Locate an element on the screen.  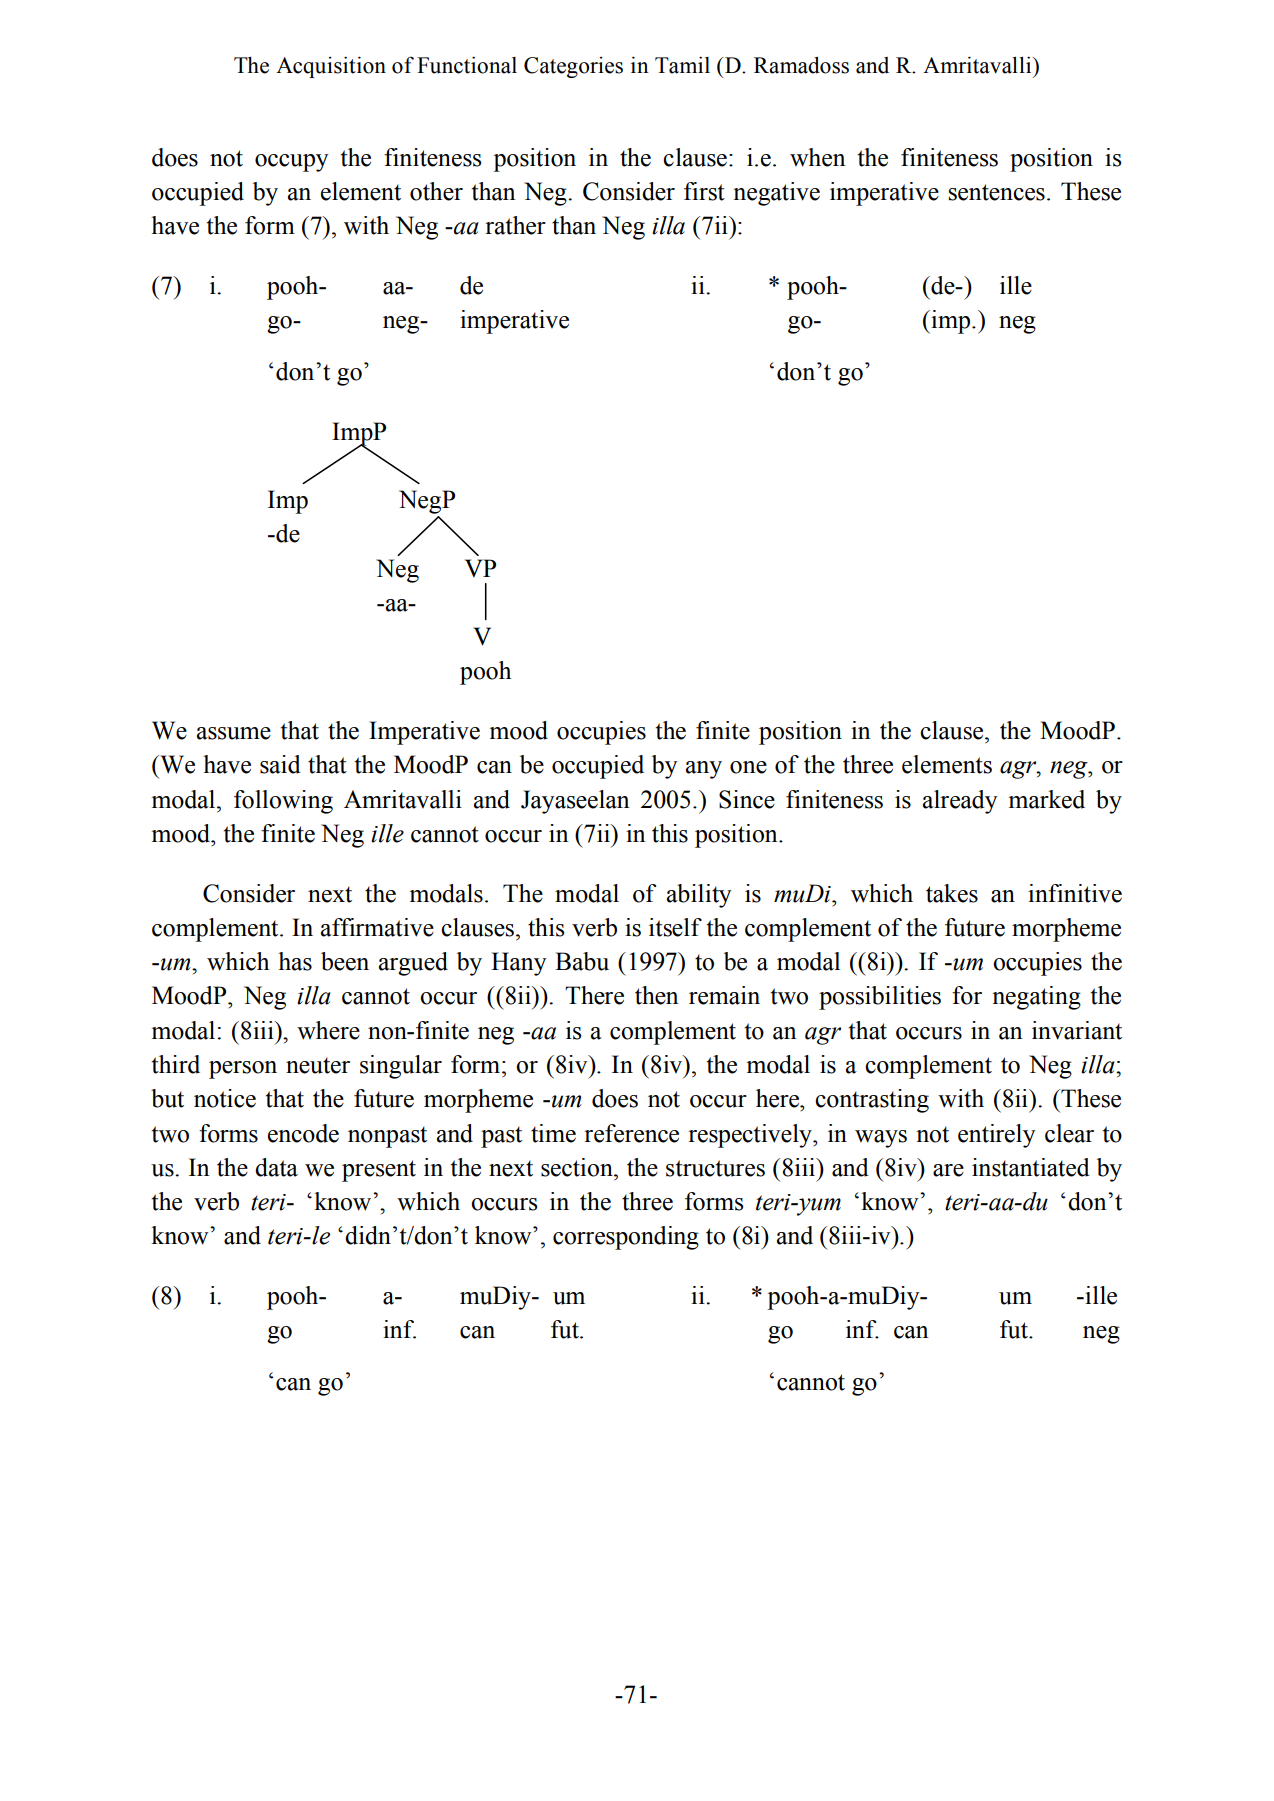
assume is located at coordinates (234, 733).
